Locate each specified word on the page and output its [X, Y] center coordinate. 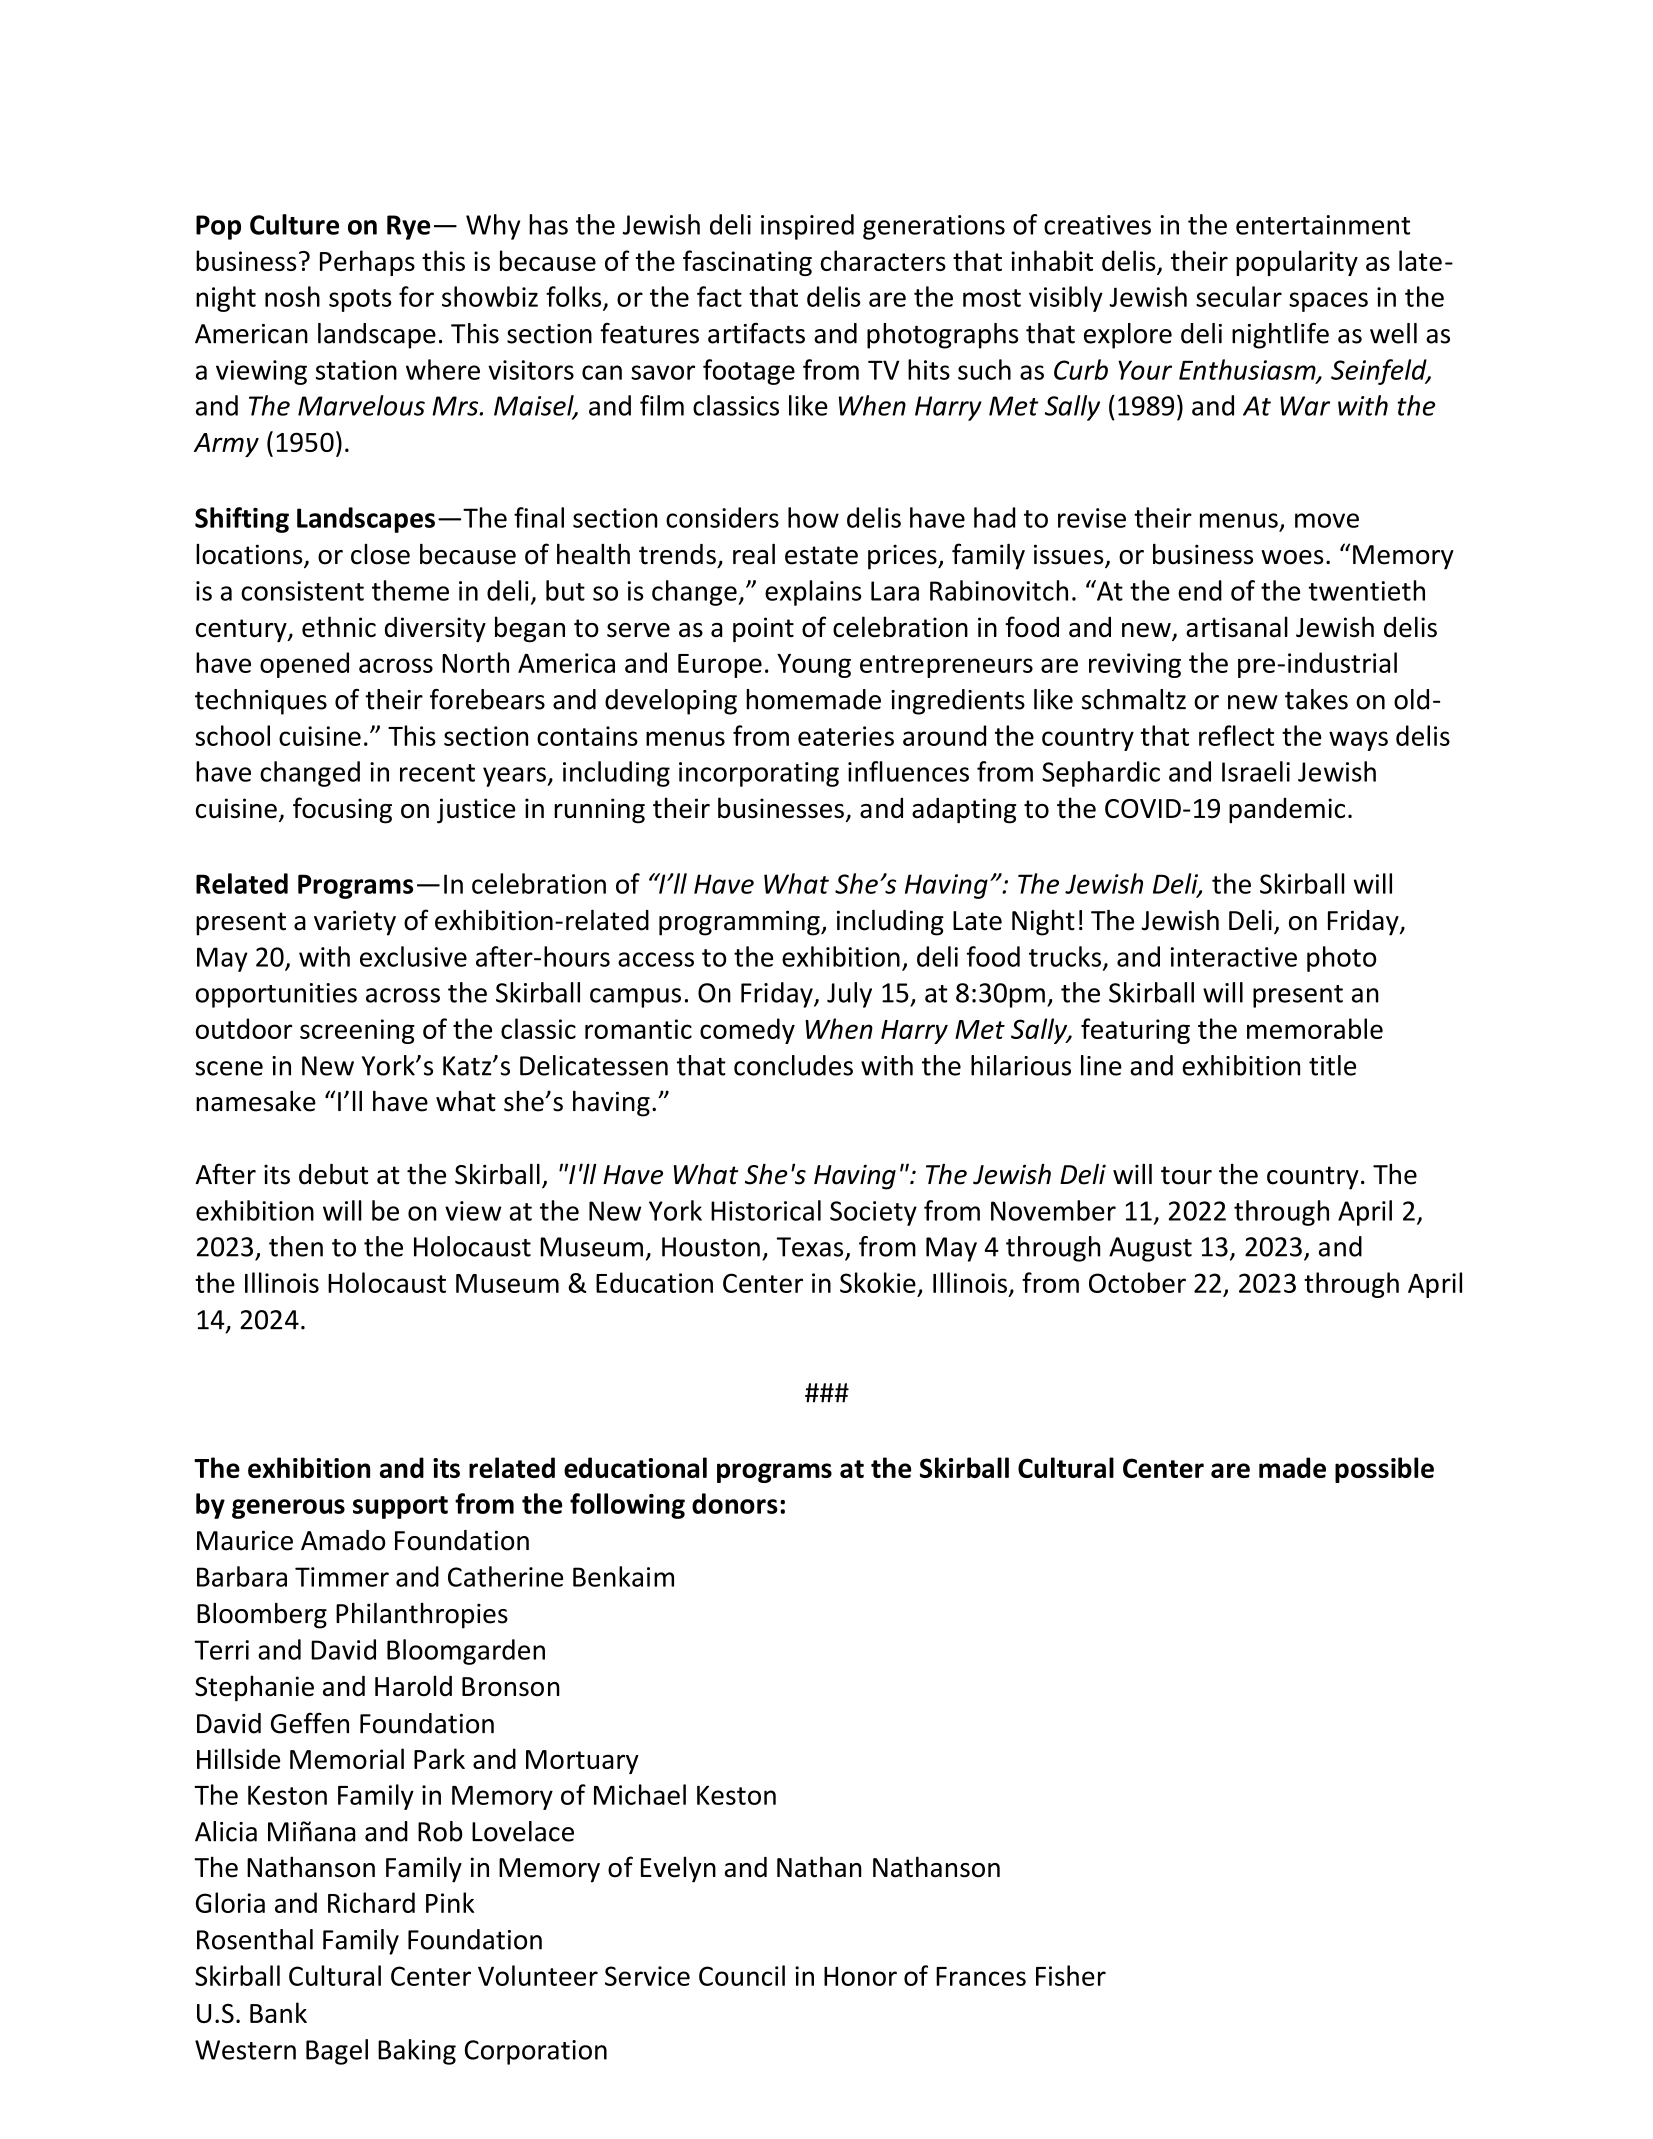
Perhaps [367, 263]
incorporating [759, 774]
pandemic [1287, 810]
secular [1239, 296]
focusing [342, 810]
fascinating [747, 263]
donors [735, 1503]
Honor [860, 1976]
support [400, 1507]
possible [1384, 1470]
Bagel [337, 2052]
